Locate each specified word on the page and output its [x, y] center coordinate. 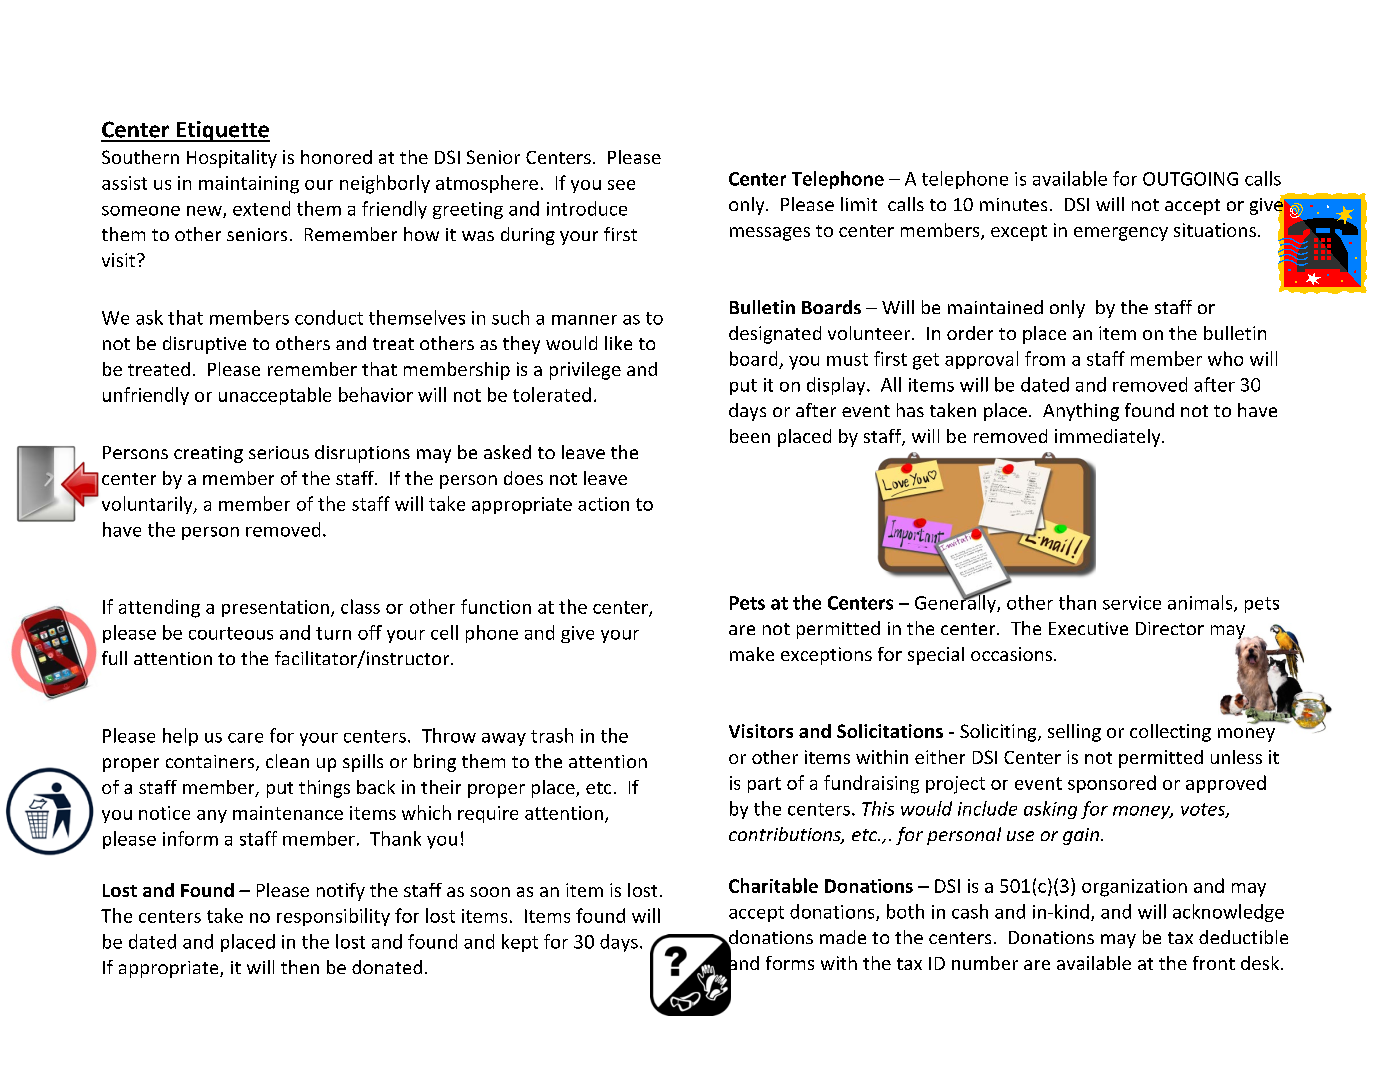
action [603, 504]
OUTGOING [1190, 179]
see [621, 185]
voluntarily [148, 505]
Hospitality [232, 159]
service [1132, 603]
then [300, 967]
